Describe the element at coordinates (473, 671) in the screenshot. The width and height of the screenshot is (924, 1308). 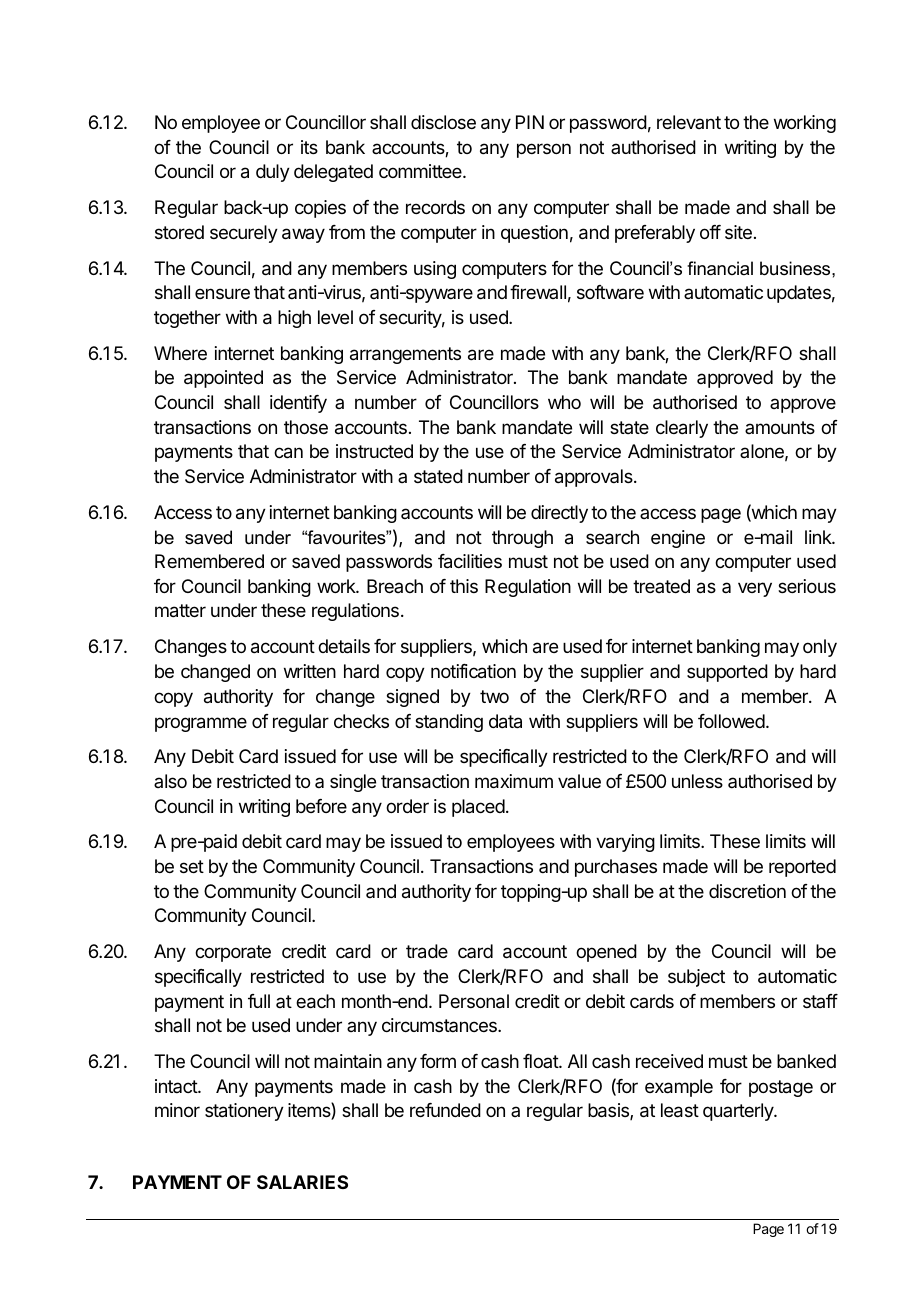
I see `notification` at that location.
